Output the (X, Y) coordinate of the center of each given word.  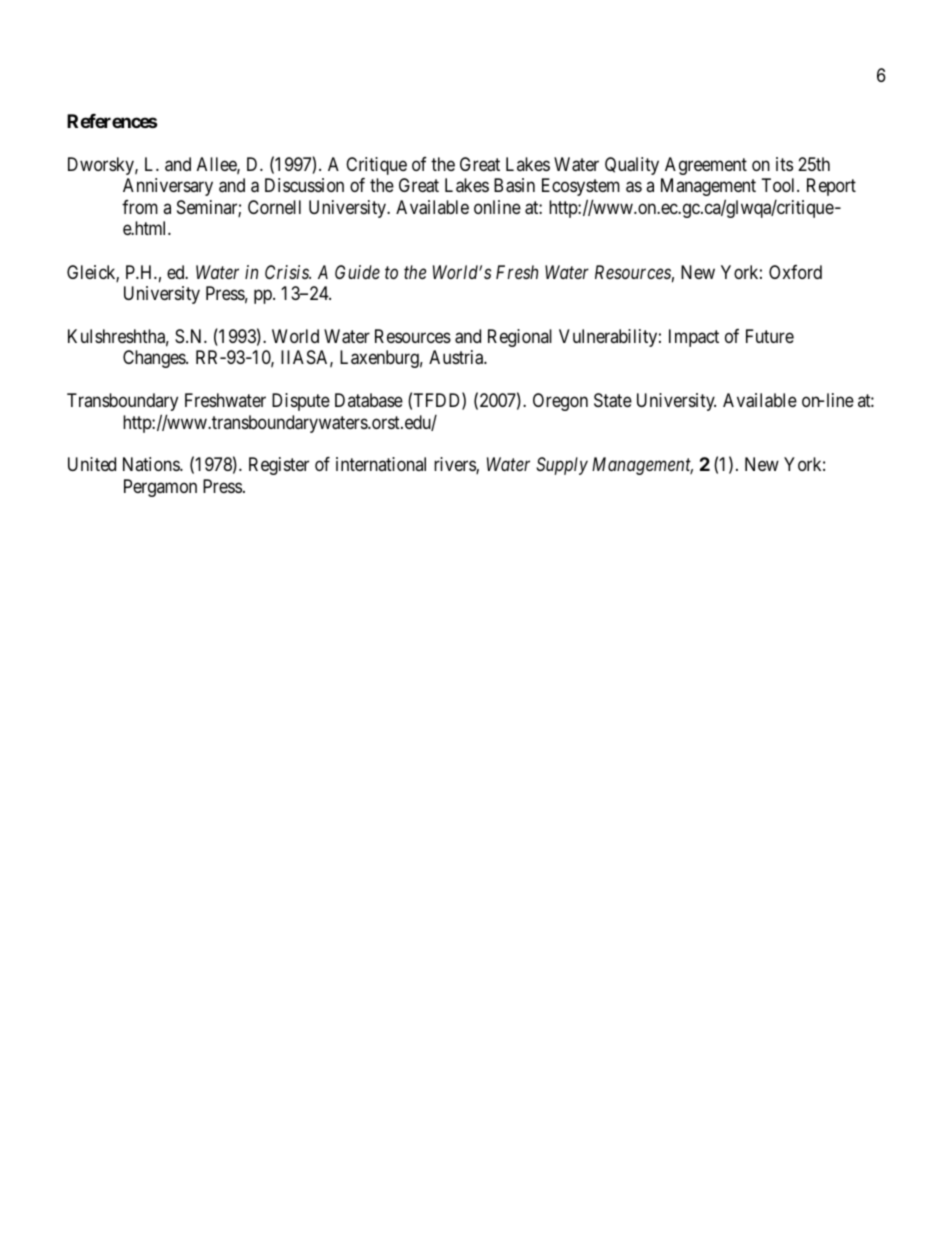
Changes (155, 359)
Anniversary (168, 187)
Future (770, 336)
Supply (562, 466)
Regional (520, 338)
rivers (455, 465)
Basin (514, 185)
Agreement (706, 166)
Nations (152, 464)
